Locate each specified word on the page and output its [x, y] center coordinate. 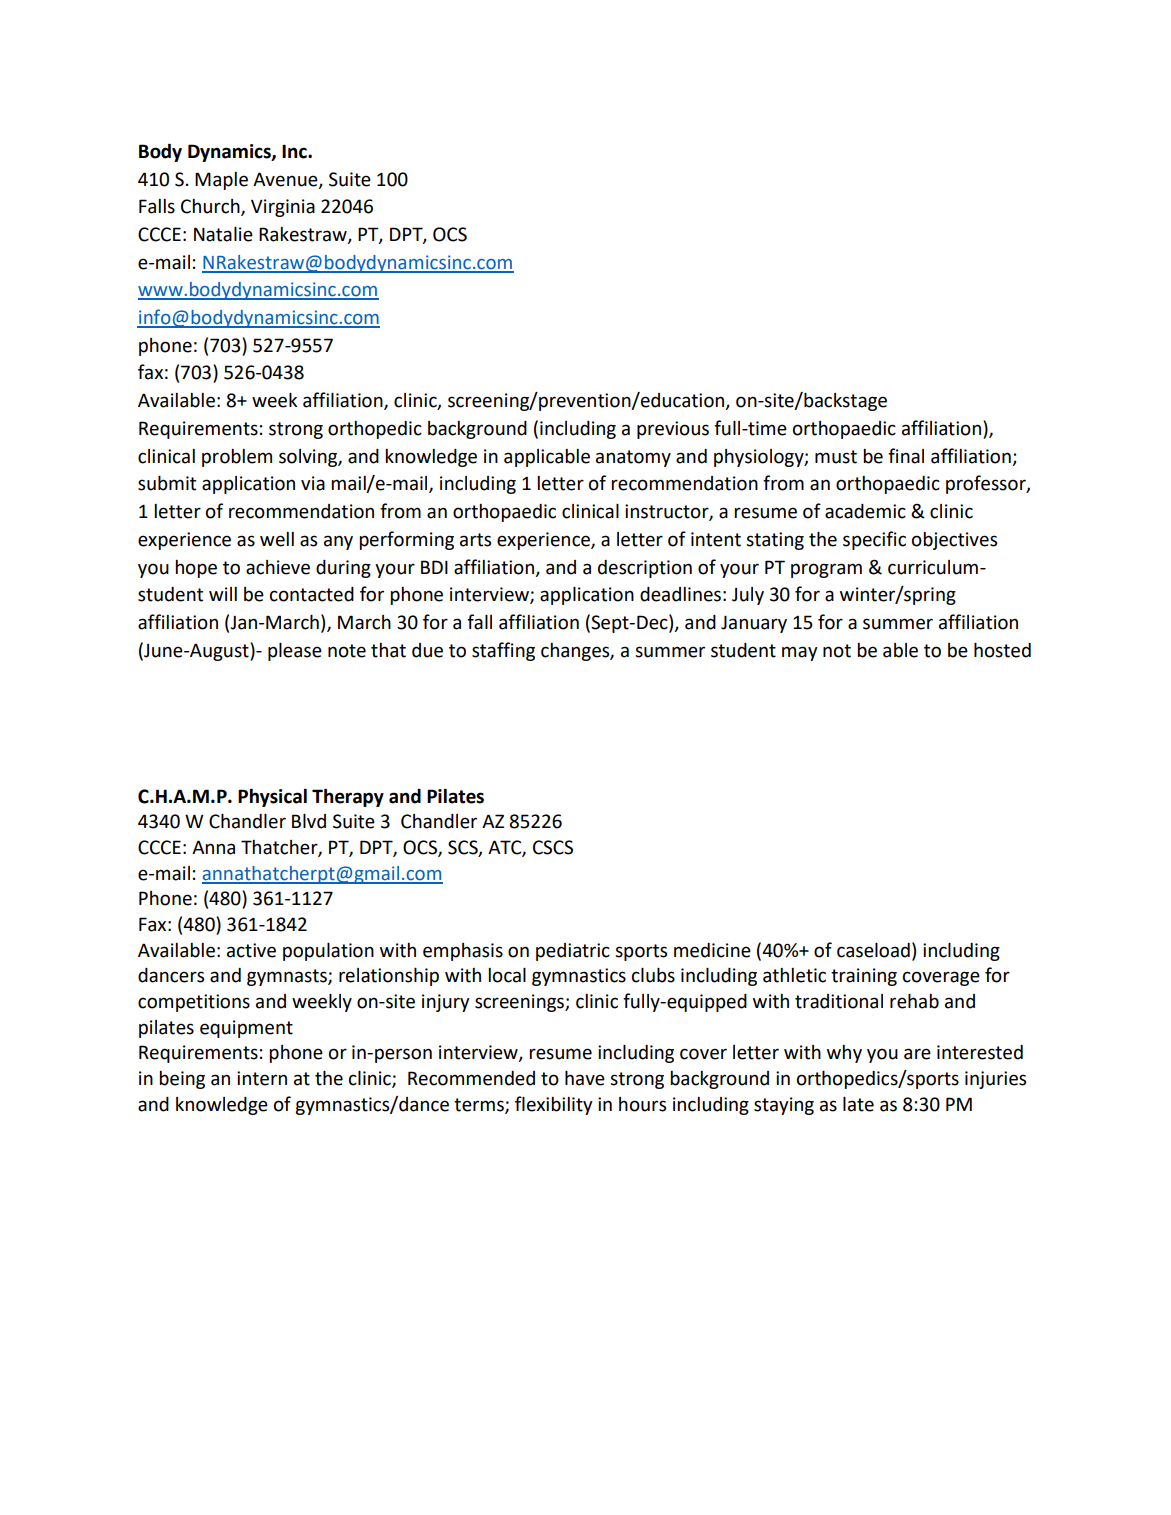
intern [262, 1078]
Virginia [283, 208]
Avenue [286, 180]
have [585, 1078]
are [917, 1054]
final [906, 456]
